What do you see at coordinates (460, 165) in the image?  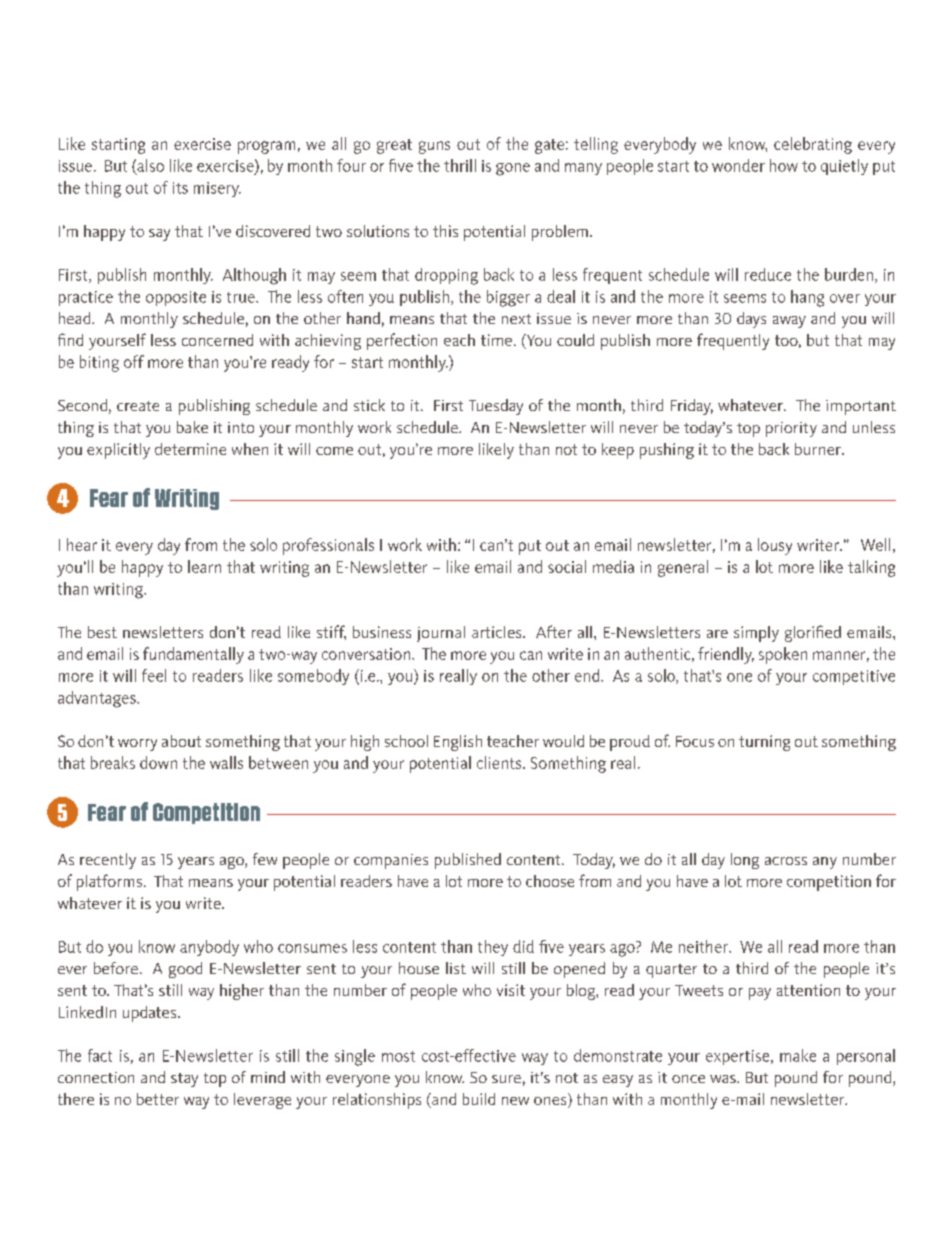 I see `thrill` at bounding box center [460, 165].
